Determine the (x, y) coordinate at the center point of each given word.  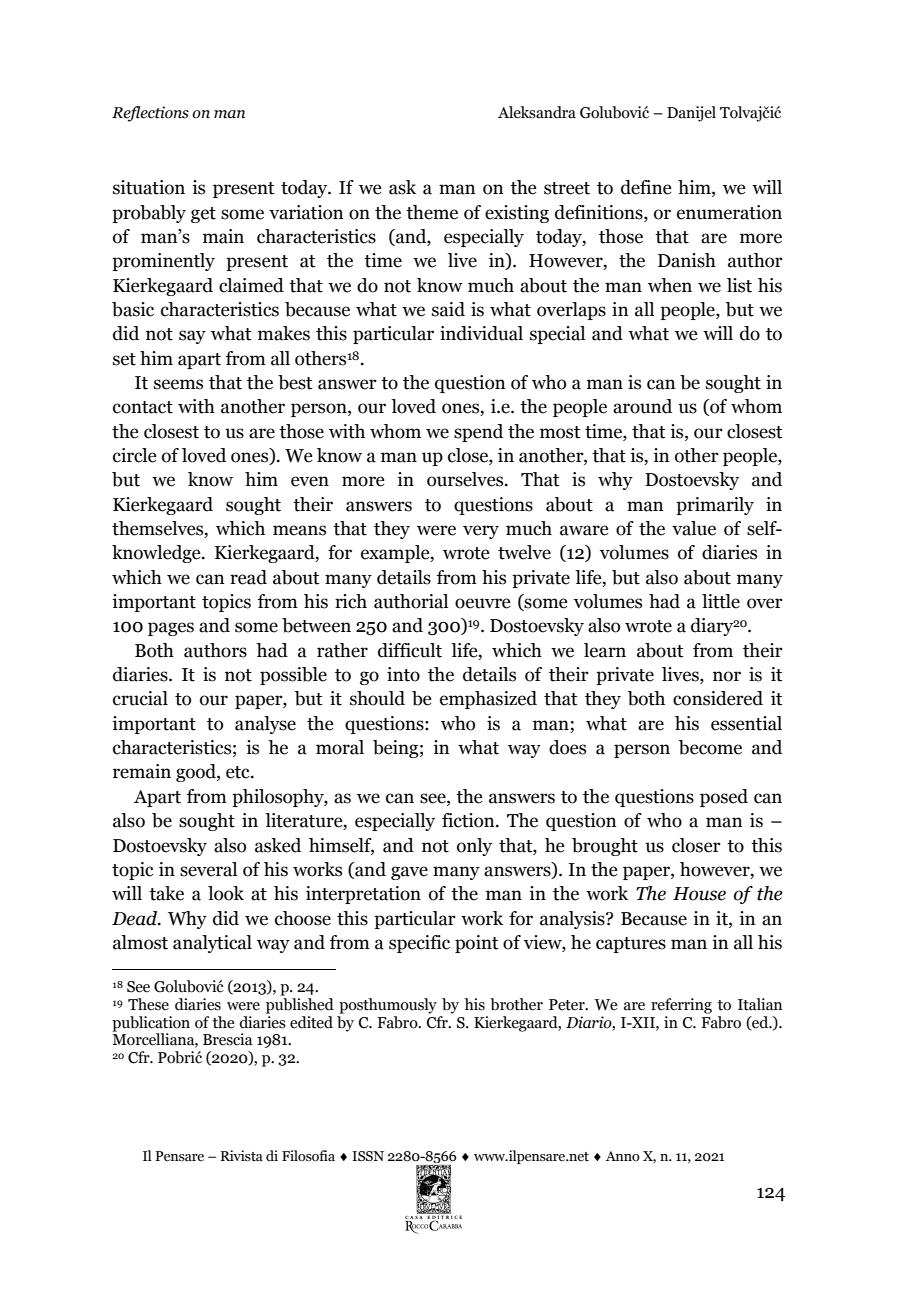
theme (432, 212)
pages (171, 629)
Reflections (150, 114)
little (721, 601)
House (699, 894)
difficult (410, 650)
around (642, 406)
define (646, 187)
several (208, 869)
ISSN (368, 1156)
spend (478, 433)
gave (409, 873)
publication (151, 1024)
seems (178, 384)
